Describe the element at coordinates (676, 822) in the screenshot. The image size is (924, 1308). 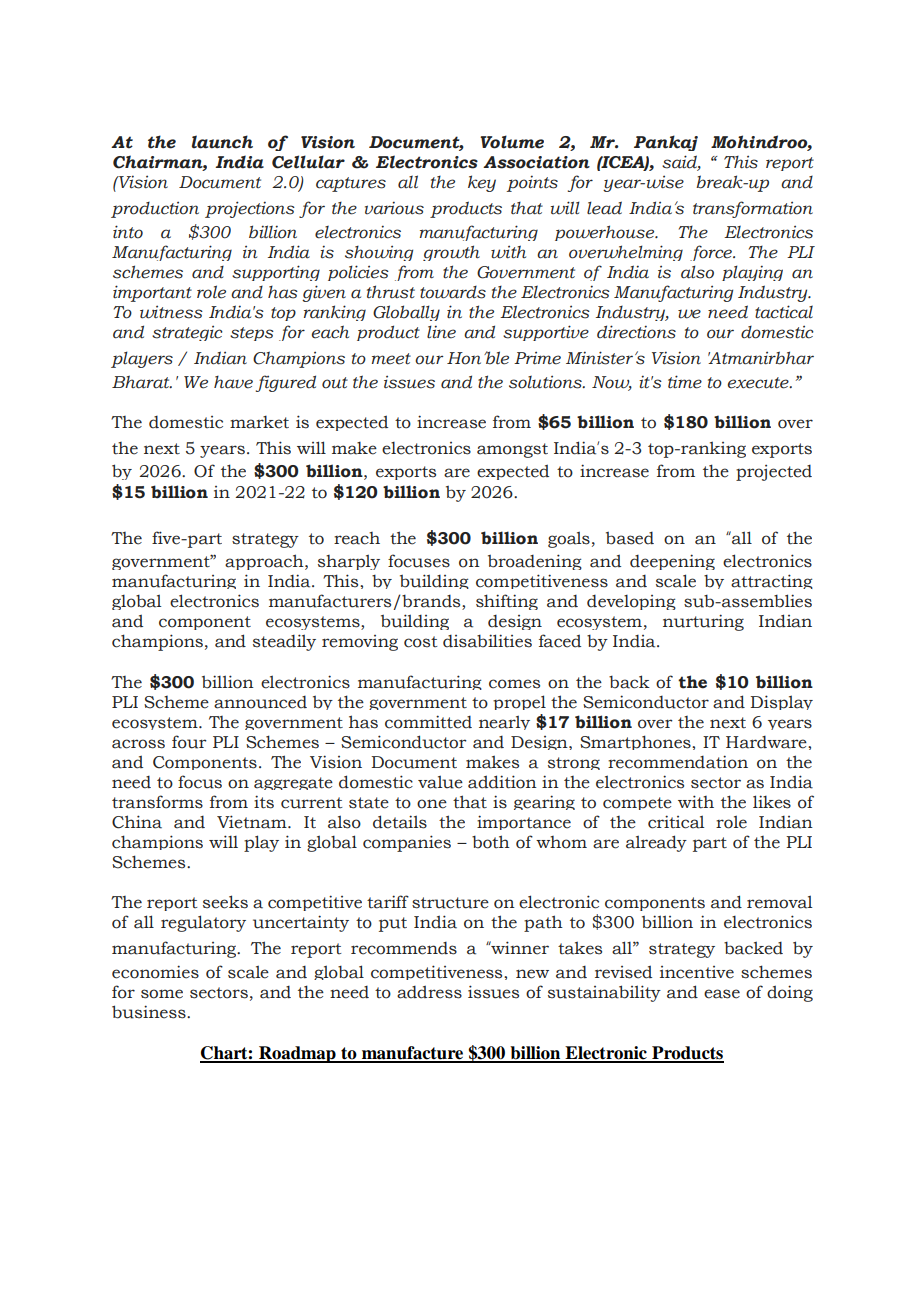
I see `critical` at that location.
